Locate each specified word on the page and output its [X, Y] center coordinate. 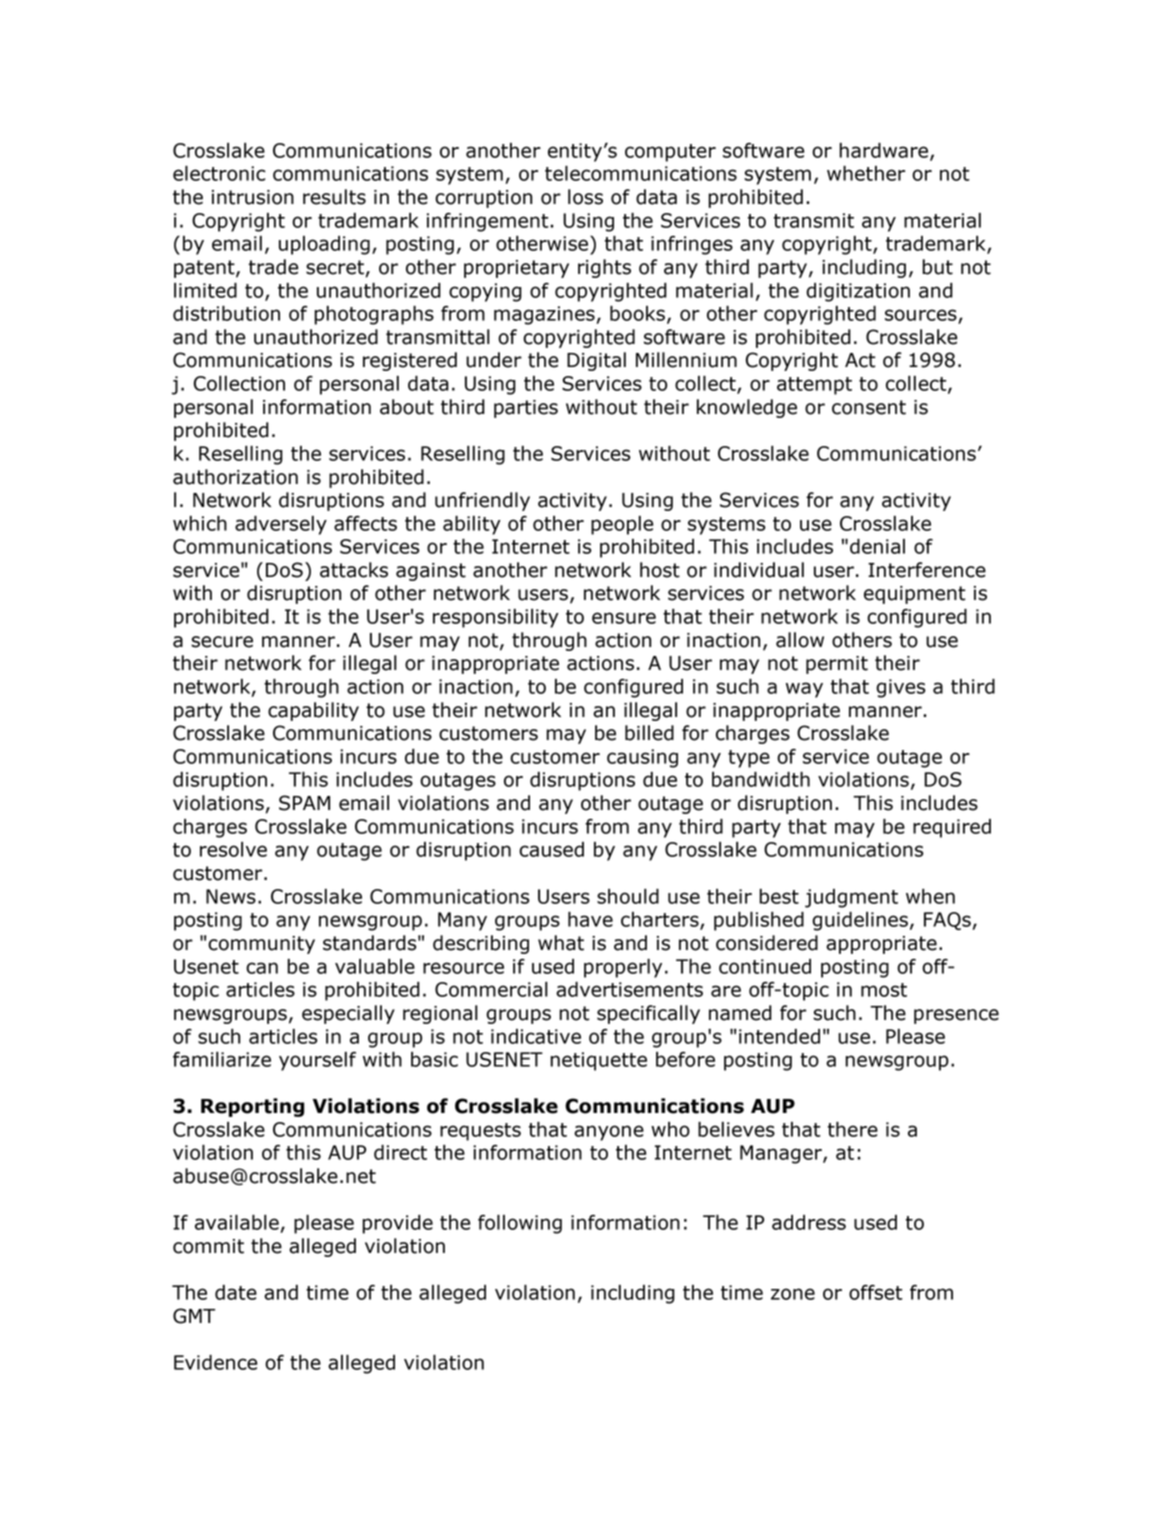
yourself [317, 1061]
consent [869, 407]
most [884, 990]
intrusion [253, 197]
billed [649, 733]
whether [866, 173]
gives [901, 688]
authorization [235, 477]
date [236, 1292]
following [520, 1224]
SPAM [304, 803]
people [622, 525]
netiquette [599, 1061]
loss [585, 197]
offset [876, 1292]
